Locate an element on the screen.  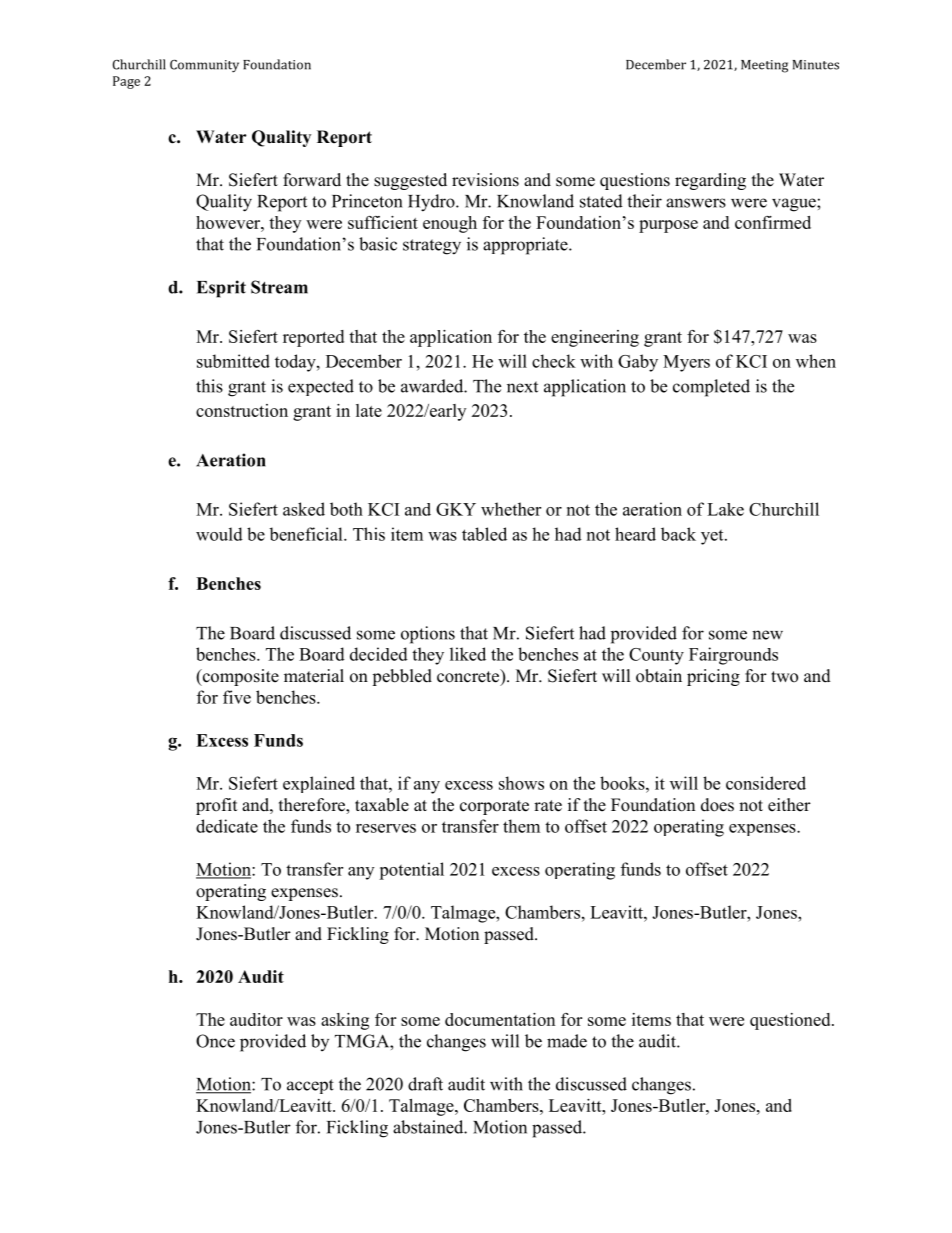
revisions is located at coordinates (485, 180).
